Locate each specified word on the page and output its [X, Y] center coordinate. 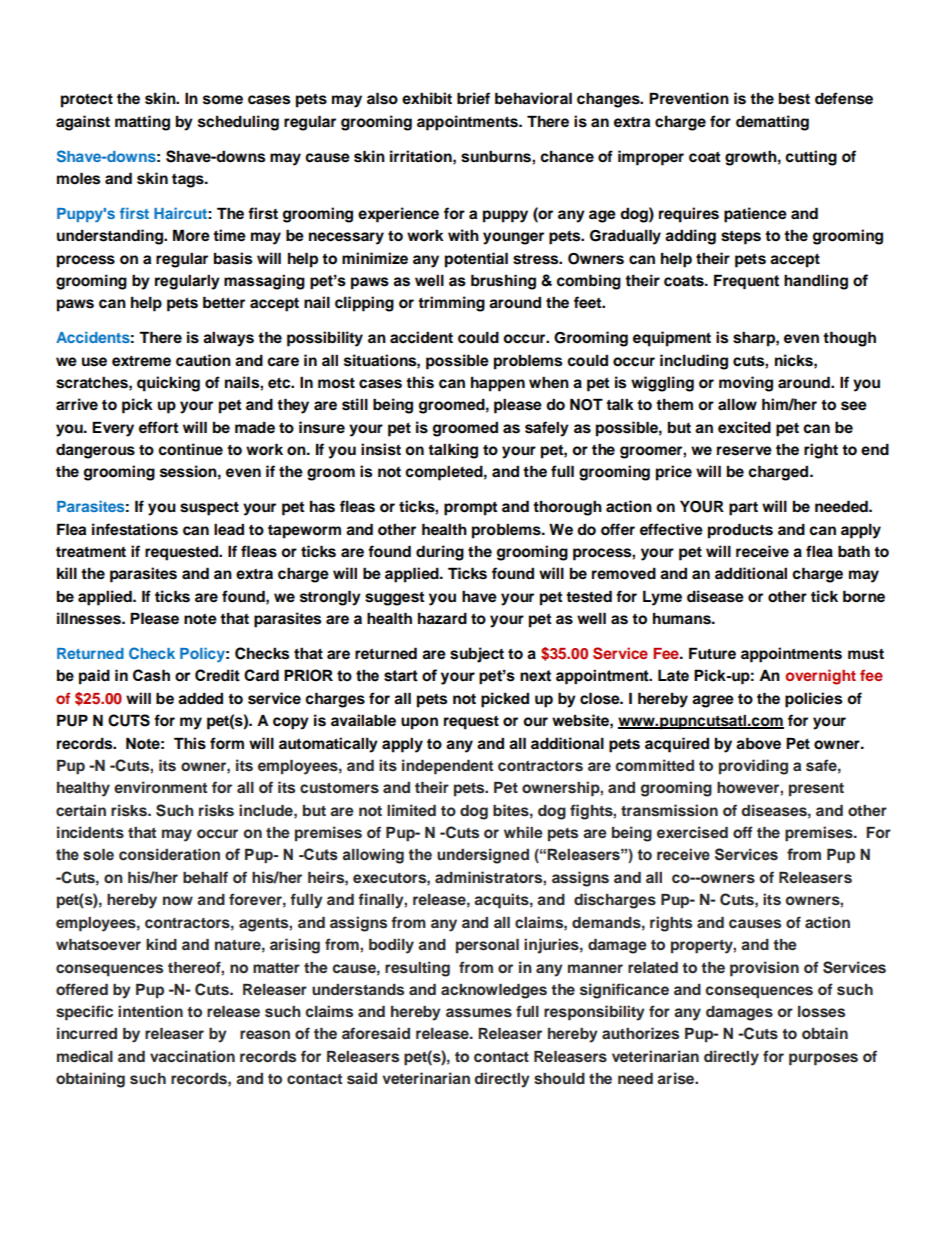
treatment [91, 552]
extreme [141, 361]
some [223, 100]
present [816, 790]
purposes [823, 1059]
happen [498, 384]
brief [473, 98]
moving [746, 384]
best [794, 99]
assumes [479, 1013]
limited [411, 810]
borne [864, 596]
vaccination [192, 1056]
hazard [442, 618]
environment [160, 787]
